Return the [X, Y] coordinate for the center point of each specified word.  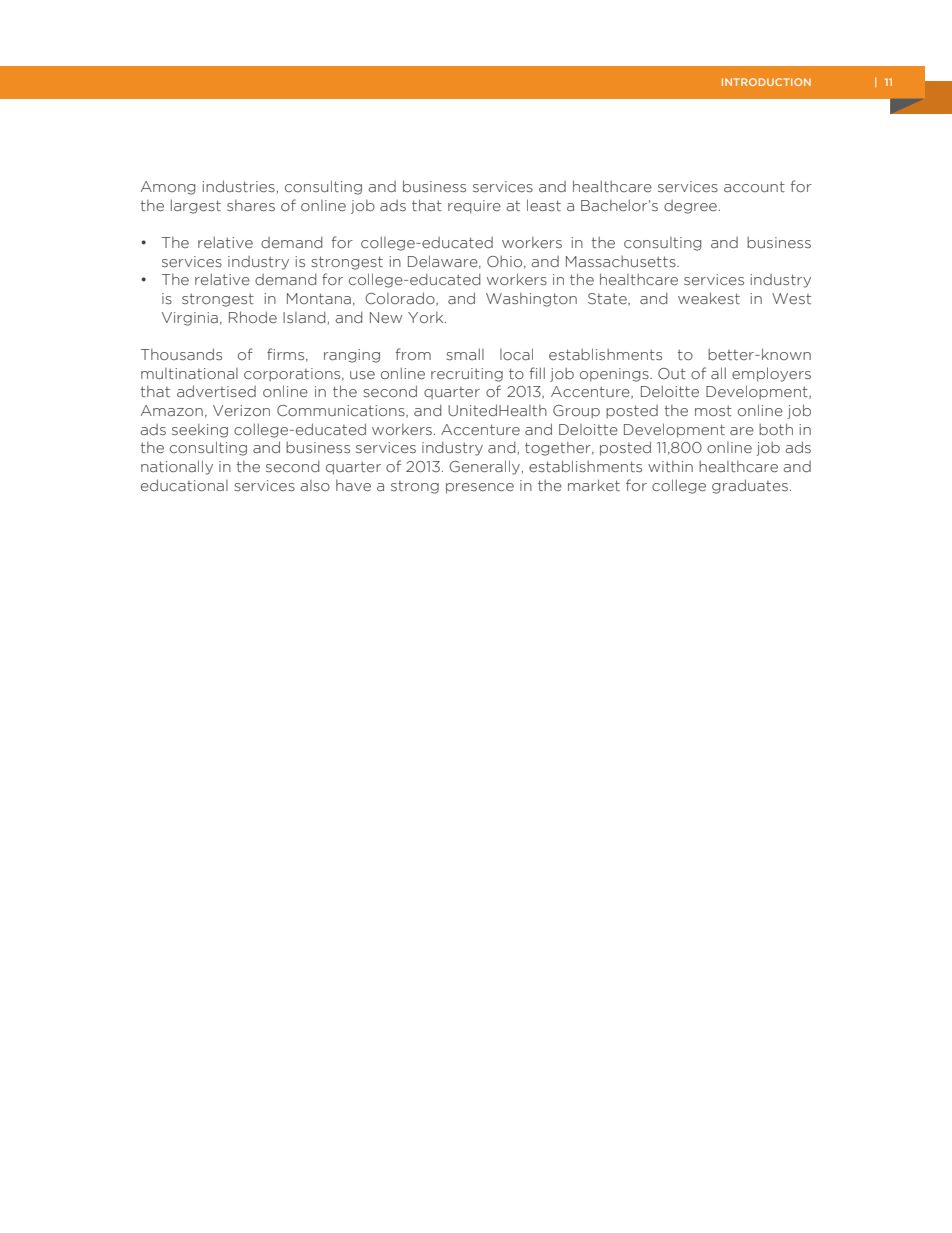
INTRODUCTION [766, 82]
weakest [709, 298]
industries [238, 186]
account [754, 187]
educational [184, 485]
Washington [531, 300]
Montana [319, 298]
